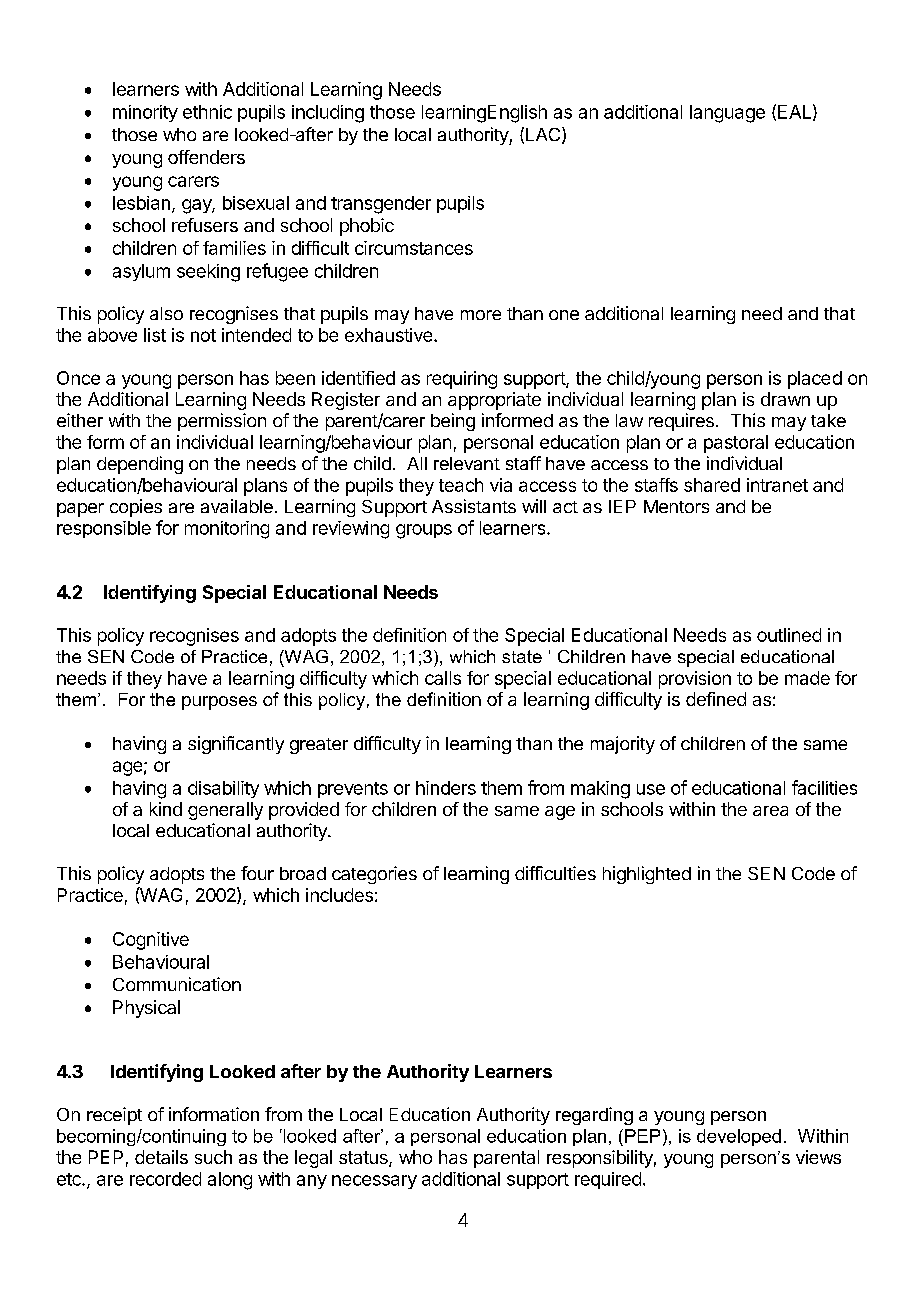  What do you see at coordinates (712, 485) in the screenshot?
I see `shared` at bounding box center [712, 485].
